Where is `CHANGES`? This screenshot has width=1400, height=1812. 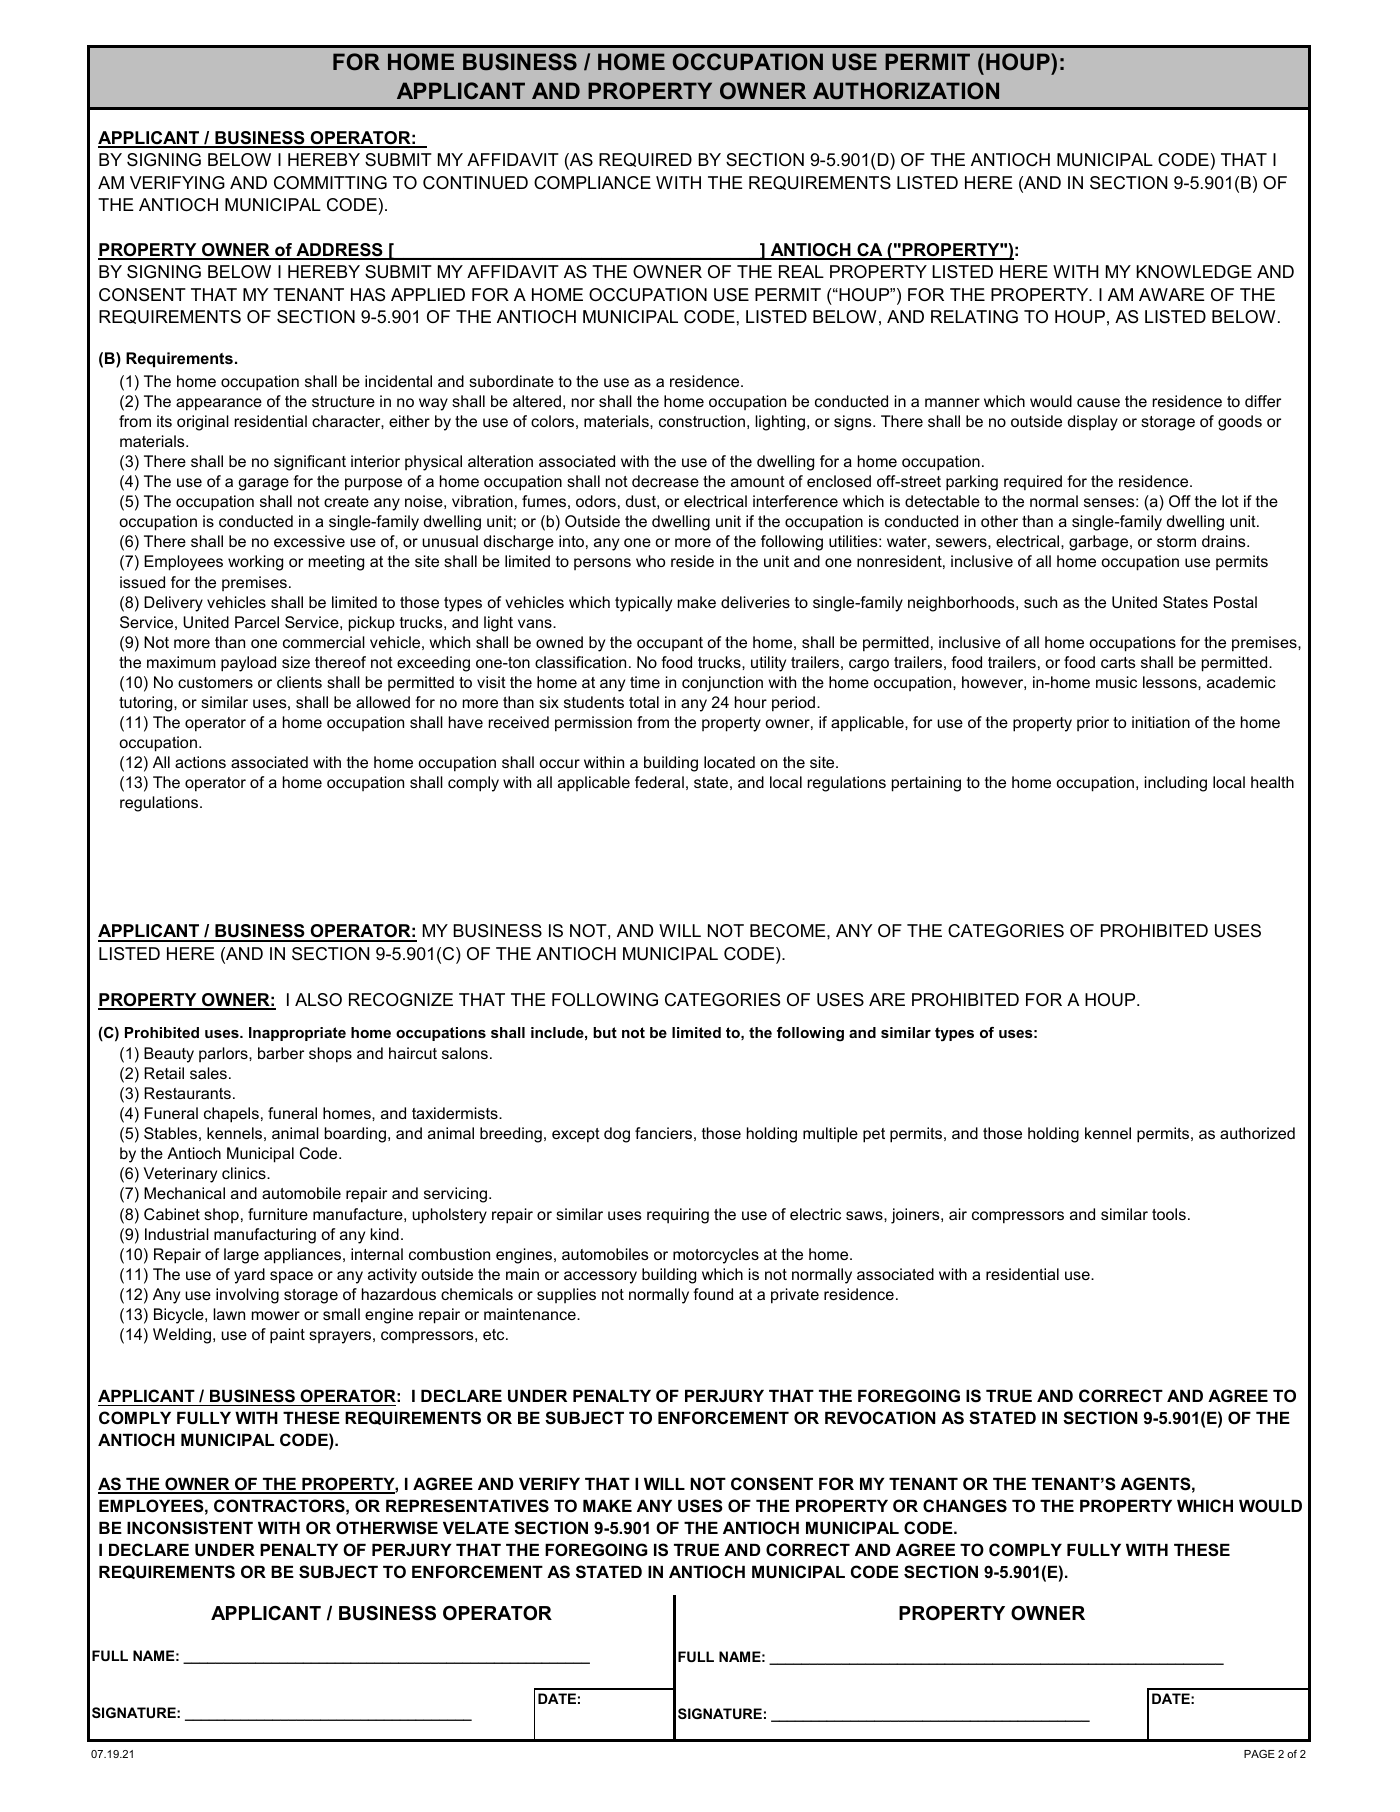 CHANGES is located at coordinates (965, 1506).
